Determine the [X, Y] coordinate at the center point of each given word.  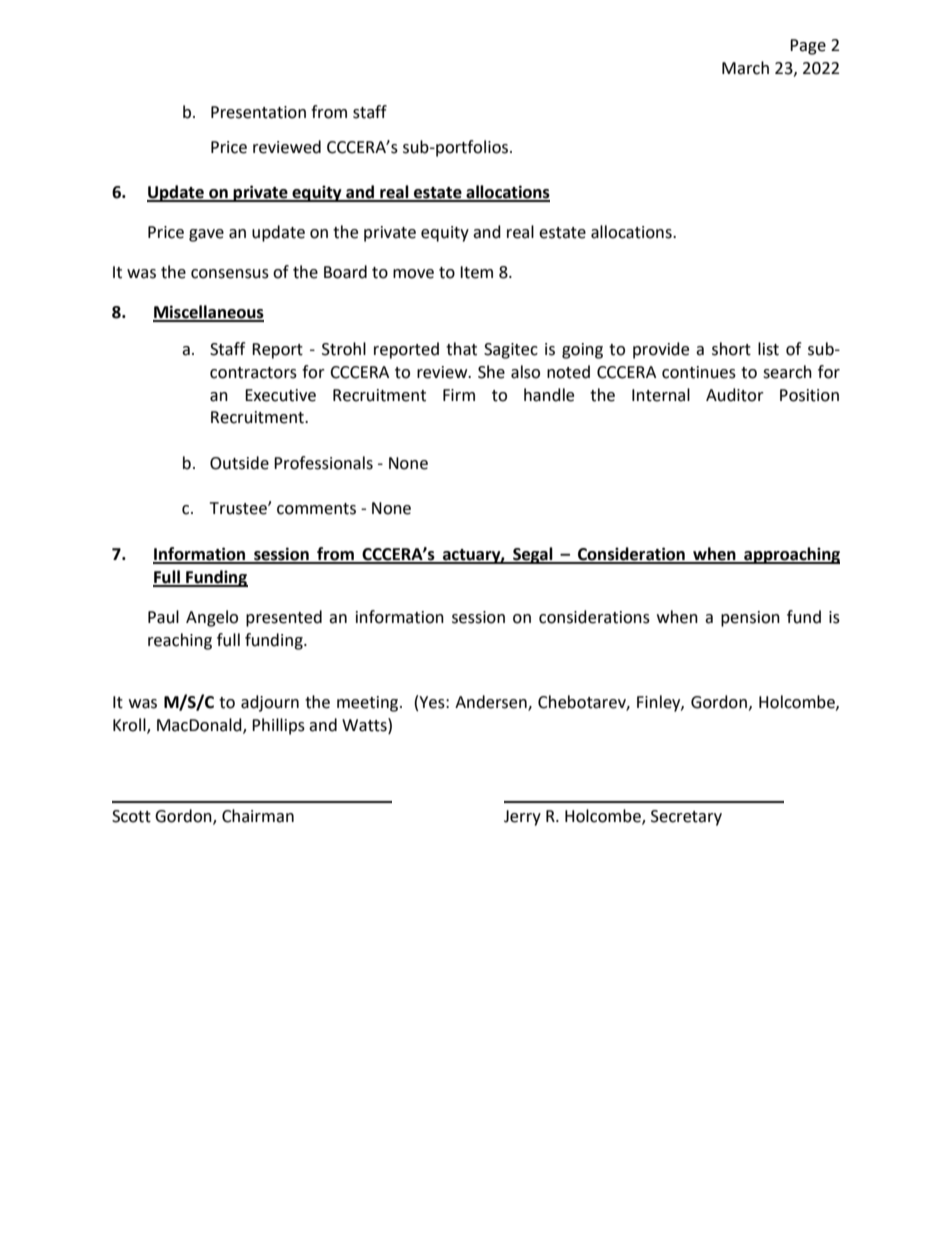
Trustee [239, 508]
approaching [791, 555]
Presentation [258, 112]
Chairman [258, 816]
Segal [533, 555]
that [461, 349]
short [731, 349]
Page [808, 47]
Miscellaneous [208, 313]
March [745, 68]
